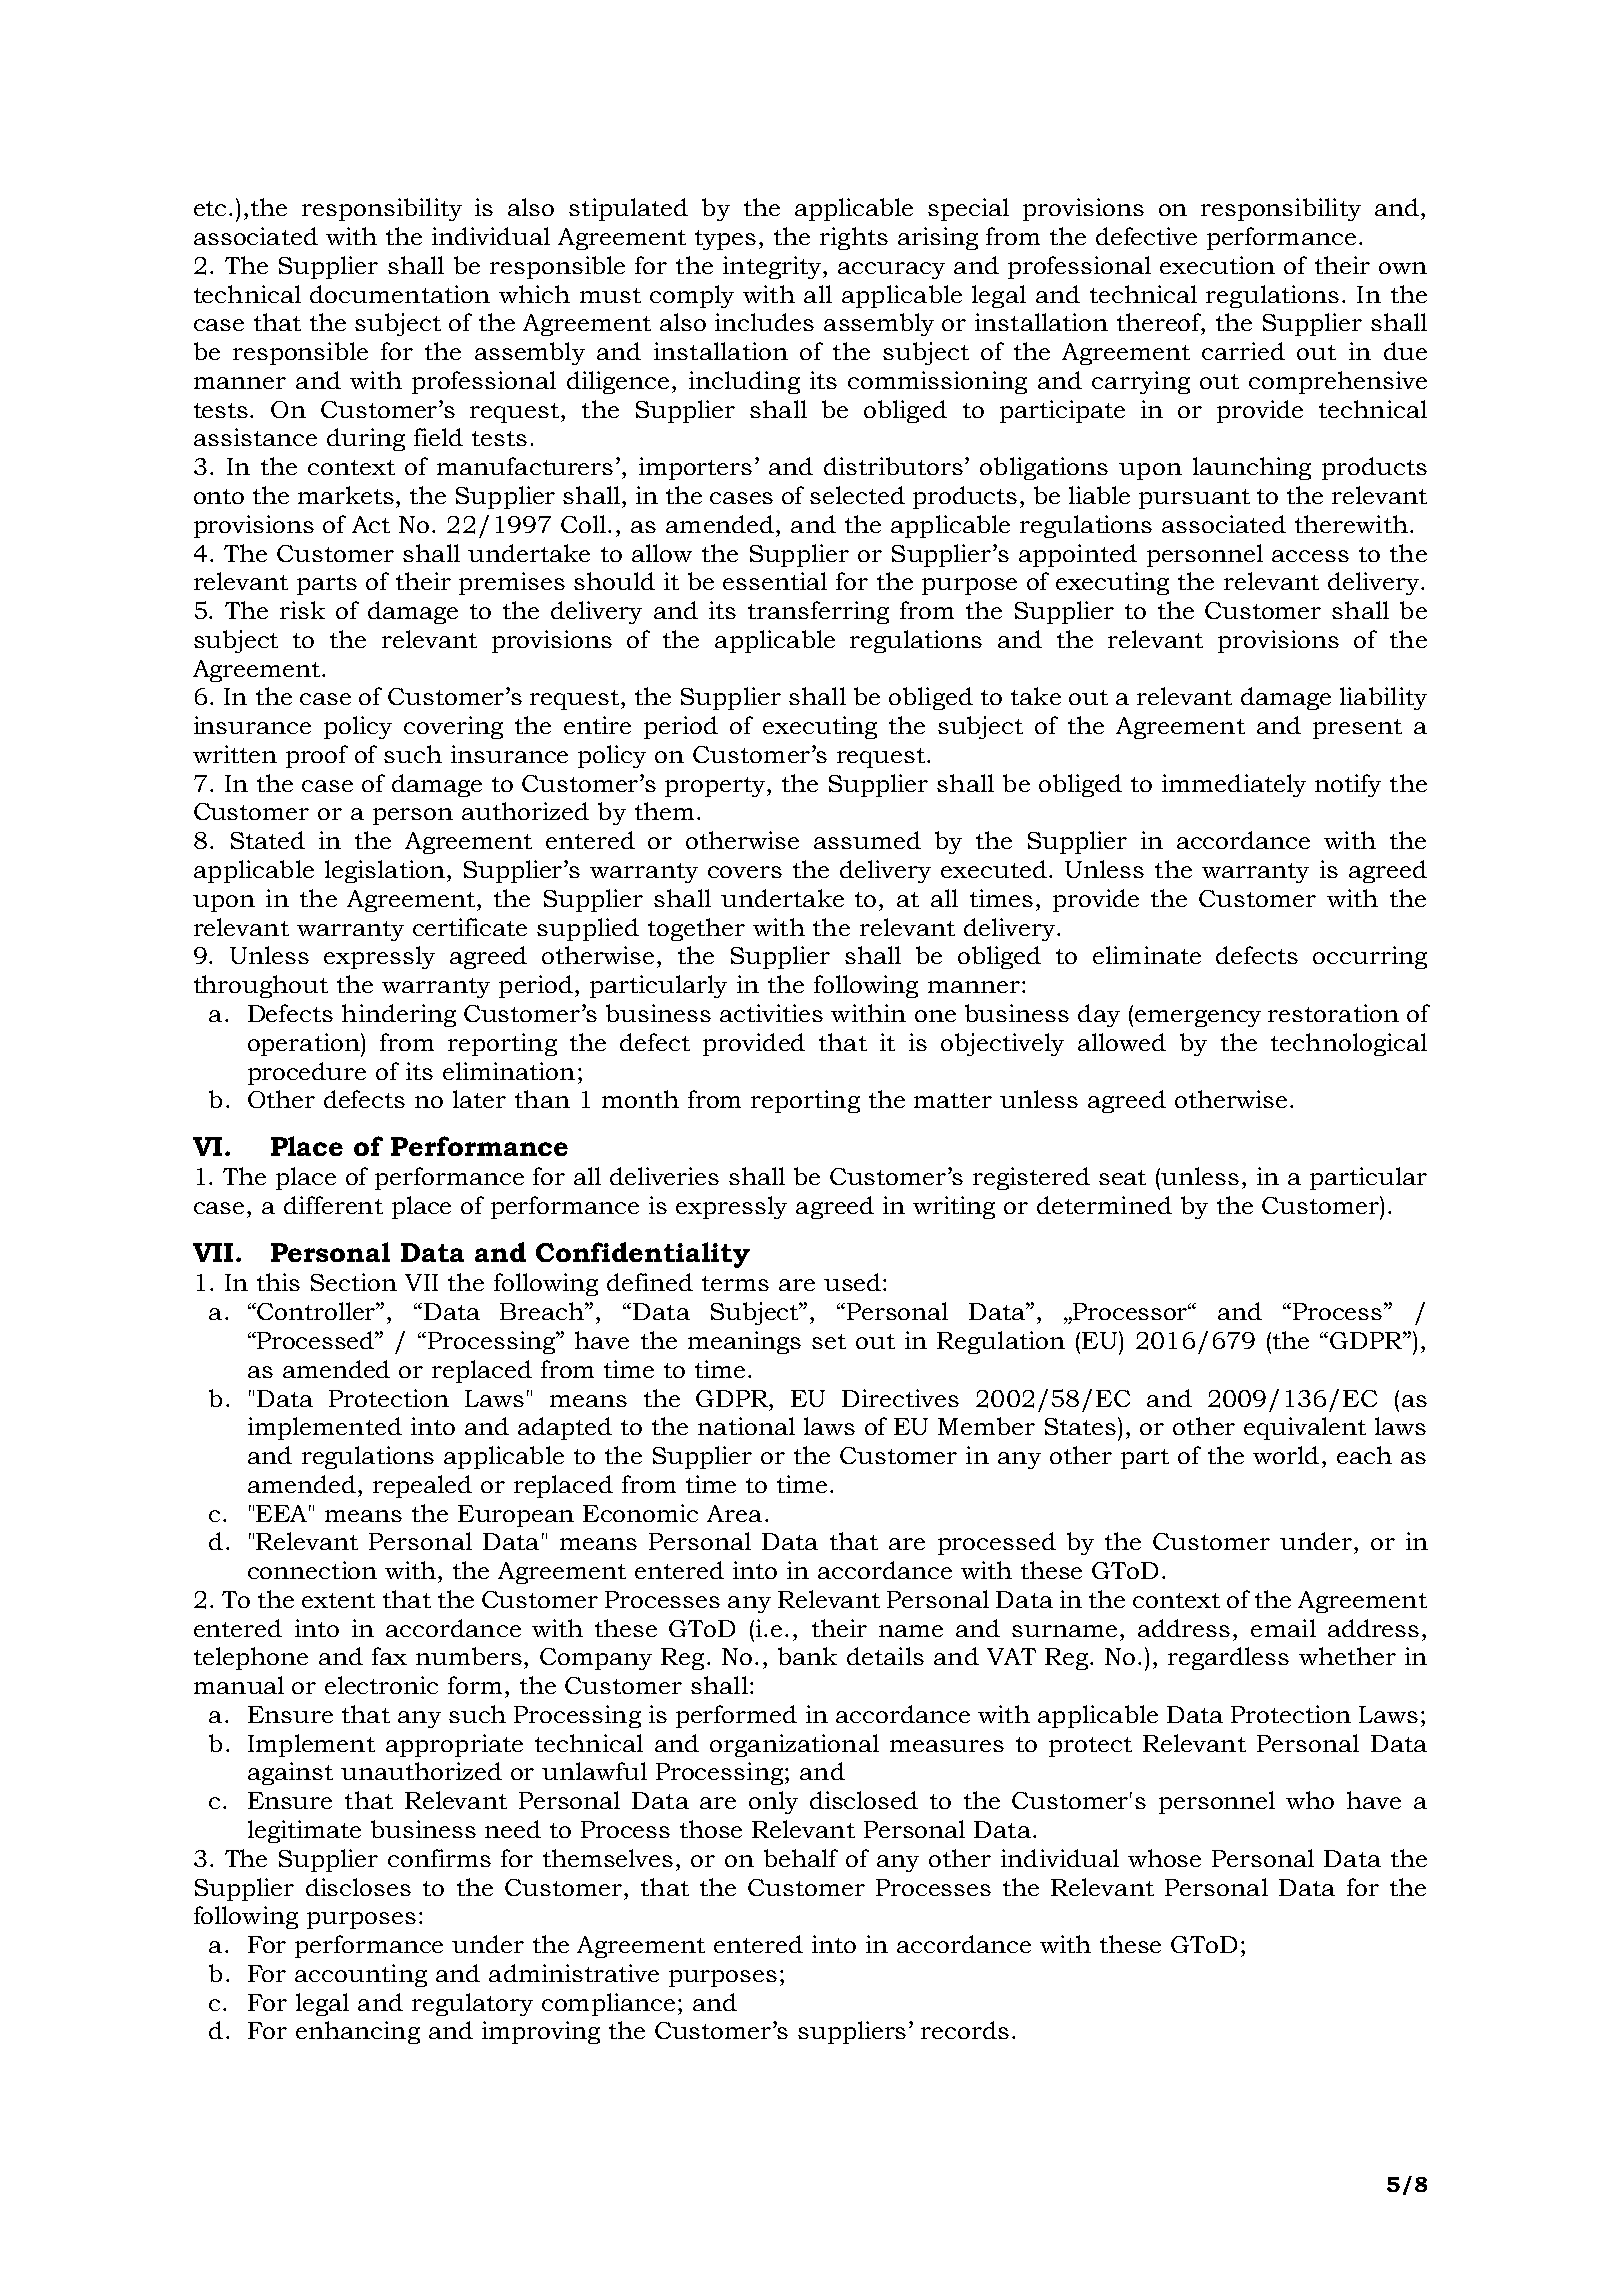  I want to click on execution, so click(1217, 265).
